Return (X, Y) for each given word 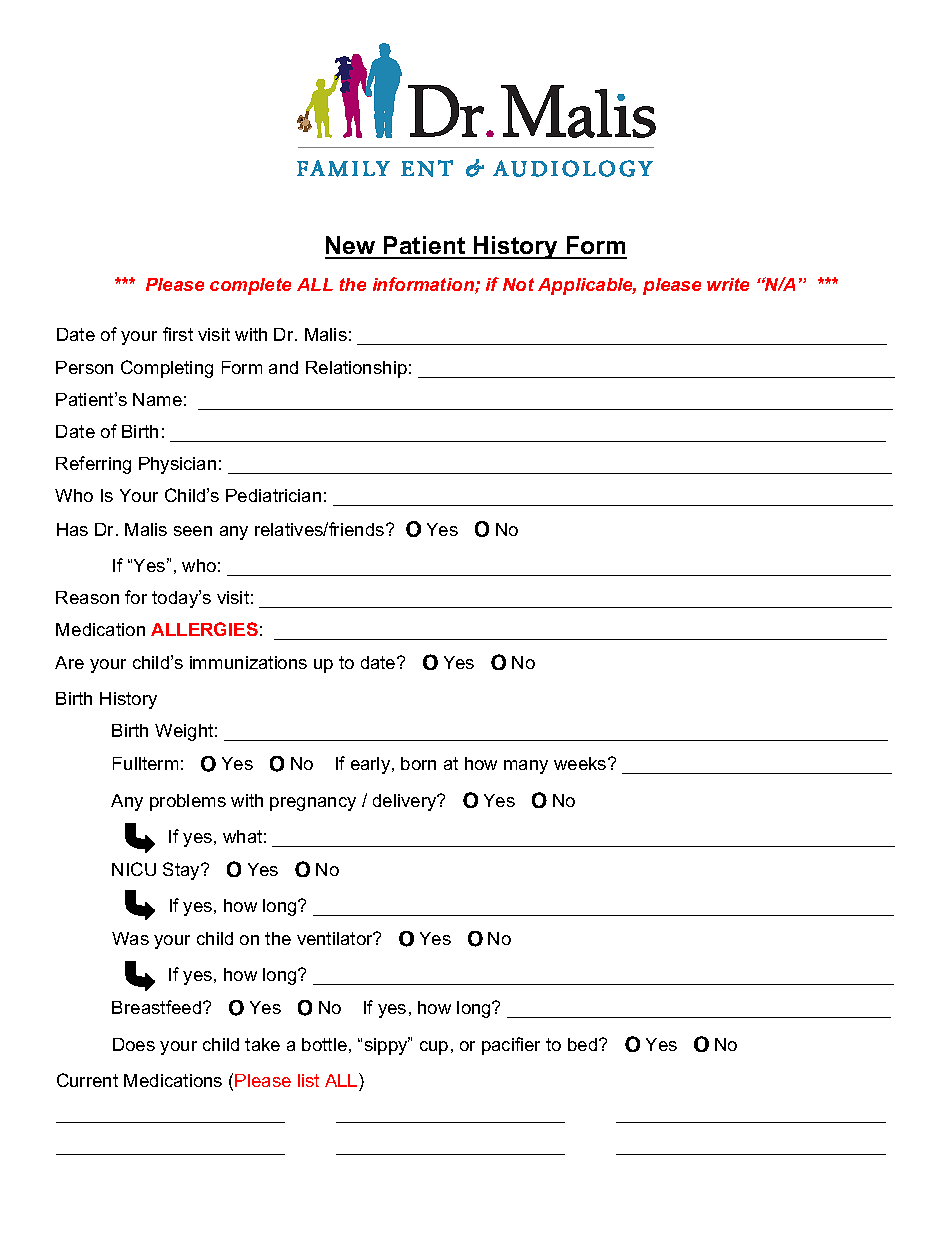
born (418, 763)
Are (69, 662)
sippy (387, 1046)
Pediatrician (273, 495)
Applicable (587, 286)
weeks (581, 763)
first (178, 334)
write (728, 284)
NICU (134, 869)
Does (134, 1044)
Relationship (356, 369)
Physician (177, 465)
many (526, 767)
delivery (406, 802)
